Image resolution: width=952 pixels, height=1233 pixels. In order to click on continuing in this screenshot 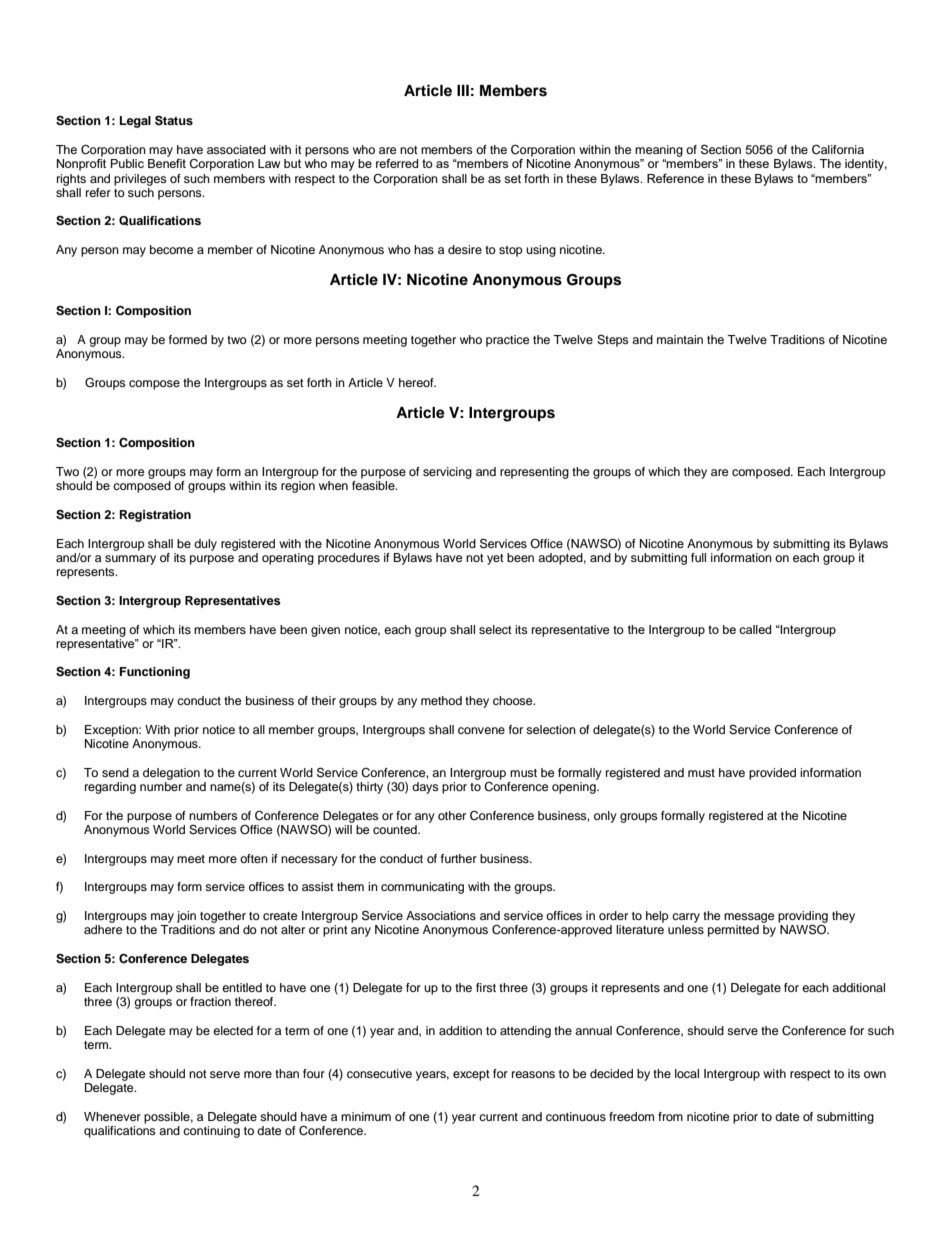, I will do `click(211, 1132)`.
